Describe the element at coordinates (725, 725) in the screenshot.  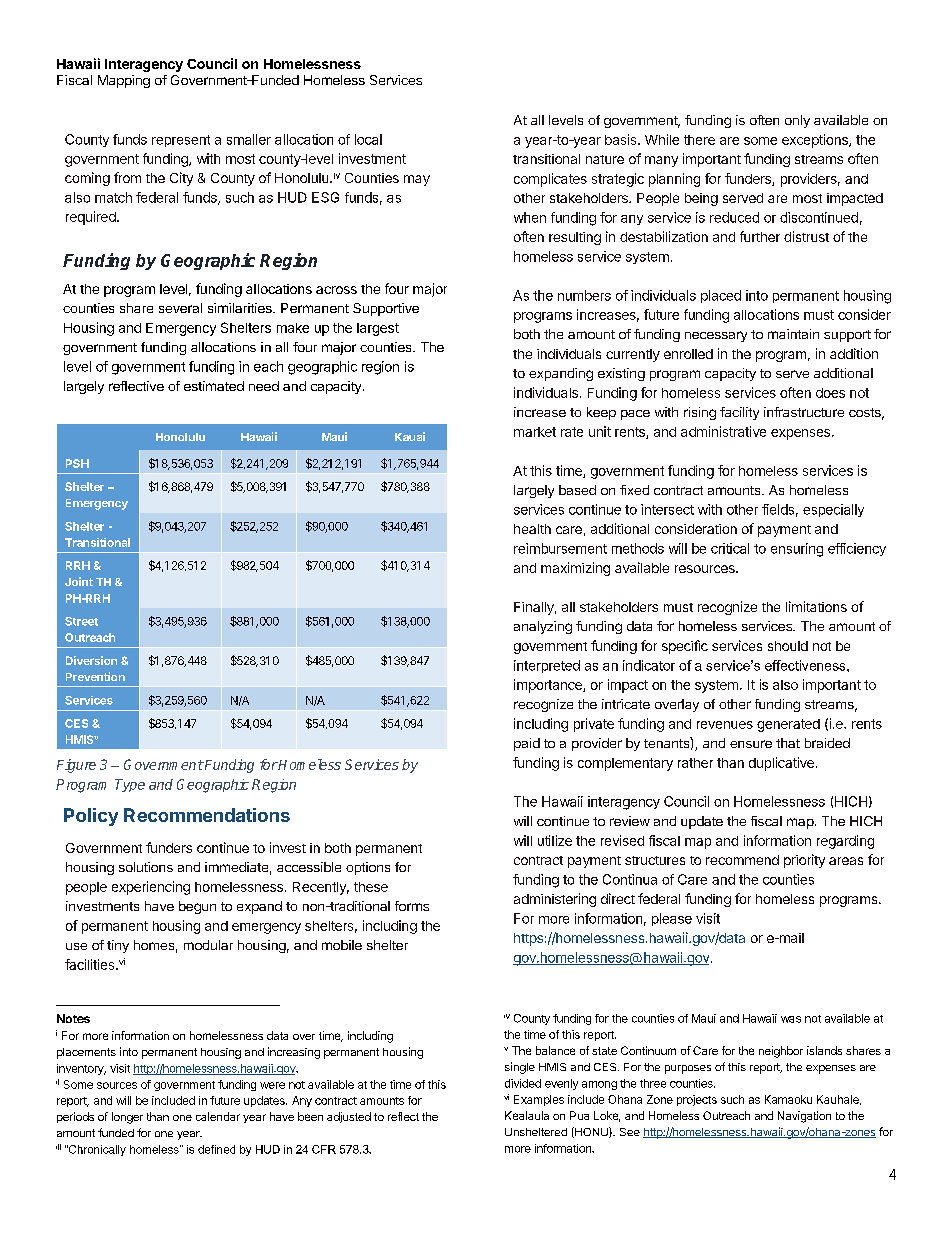
I see `revenues` at that location.
